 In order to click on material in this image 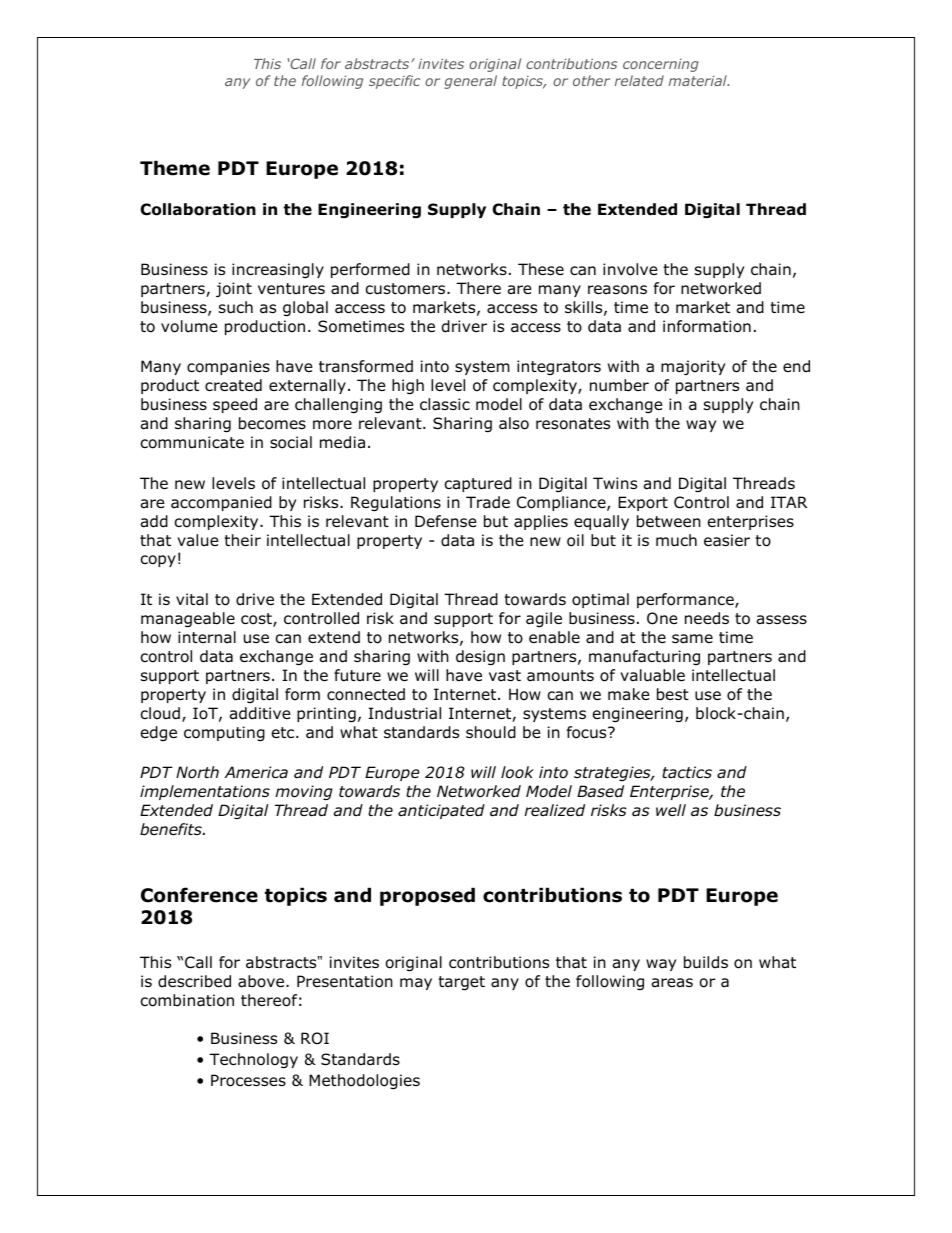, I will do `click(699, 80)`.
